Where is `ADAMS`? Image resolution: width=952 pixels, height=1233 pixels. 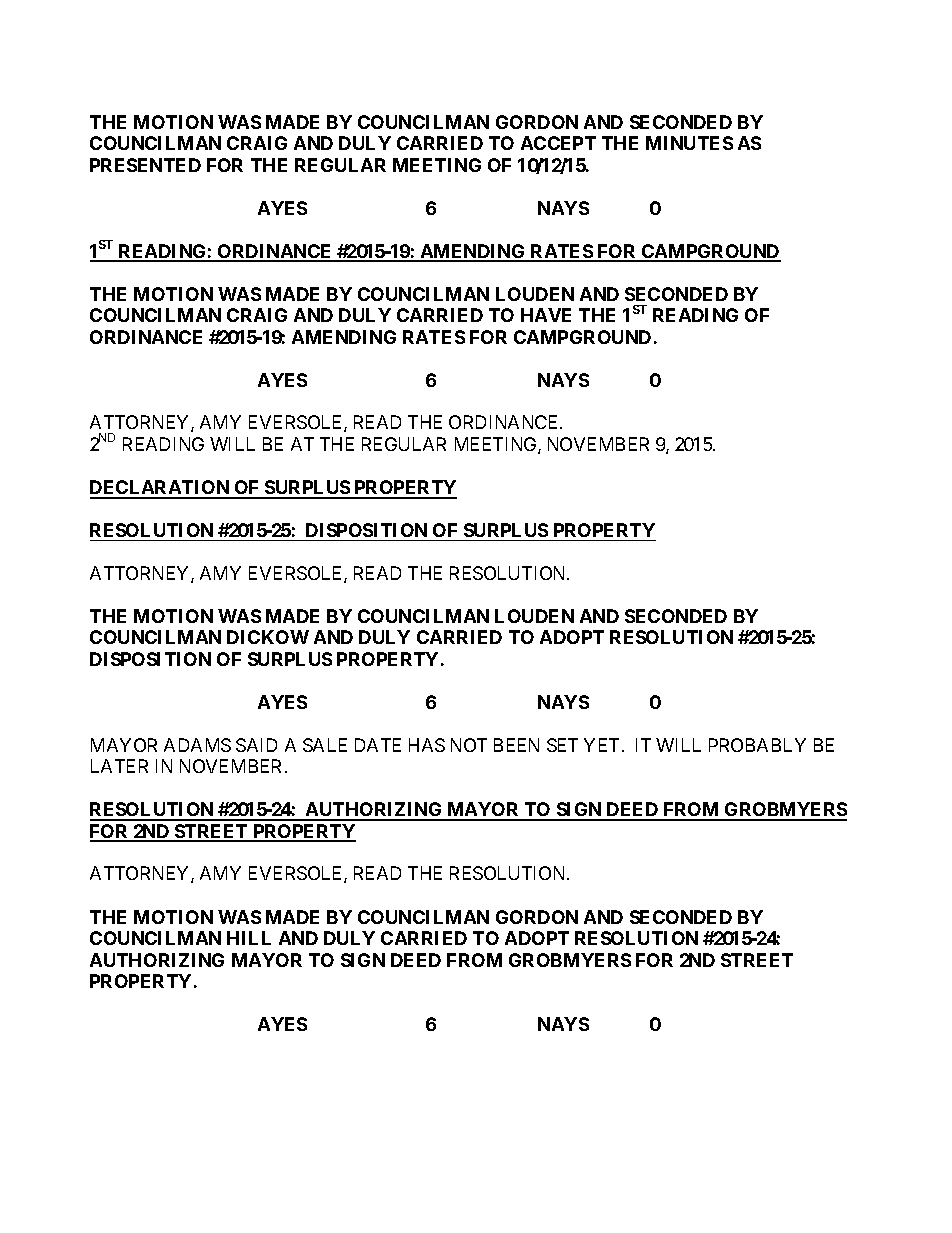 ADAMS is located at coordinates (197, 745).
